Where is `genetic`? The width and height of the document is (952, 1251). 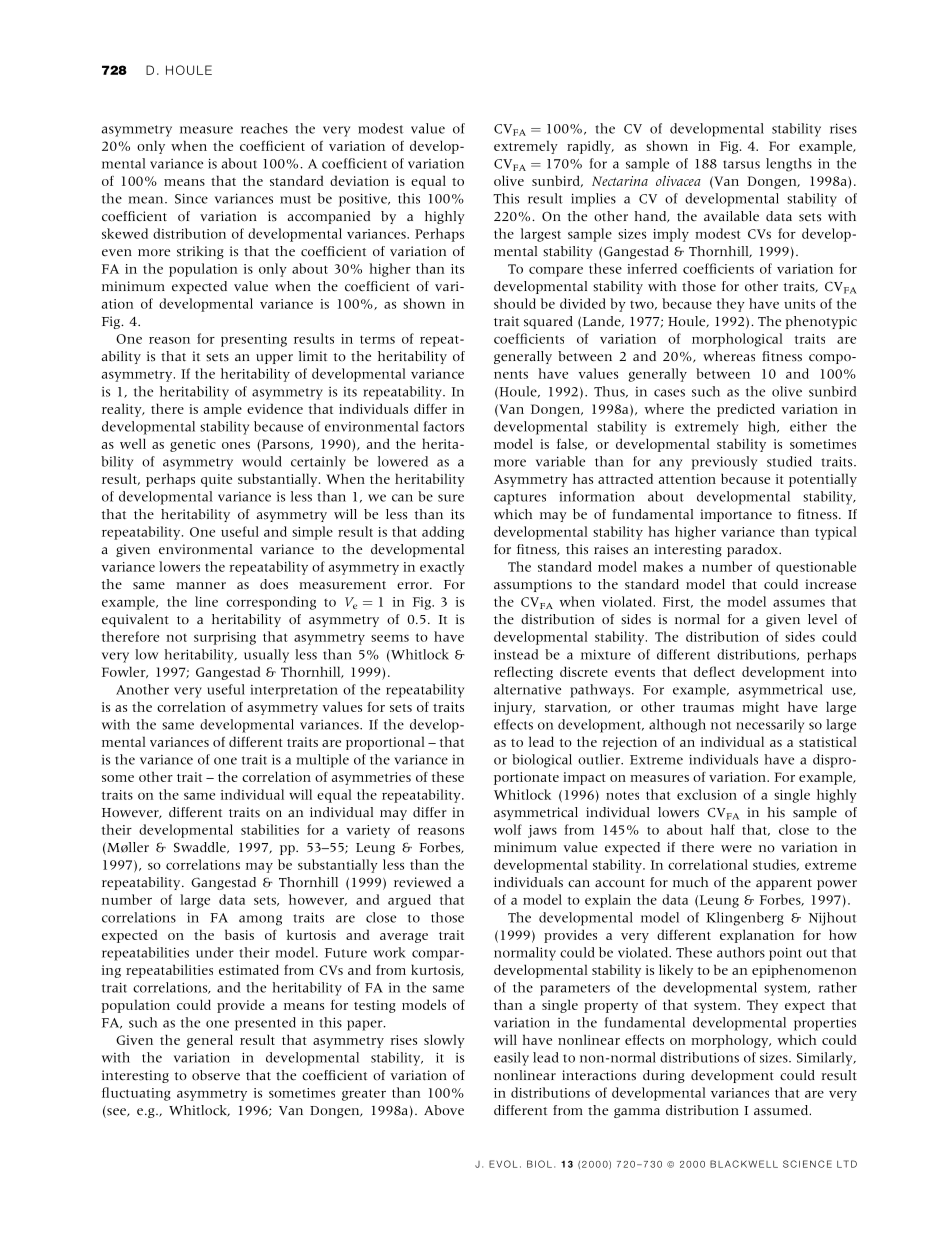
genetic is located at coordinates (193, 445).
